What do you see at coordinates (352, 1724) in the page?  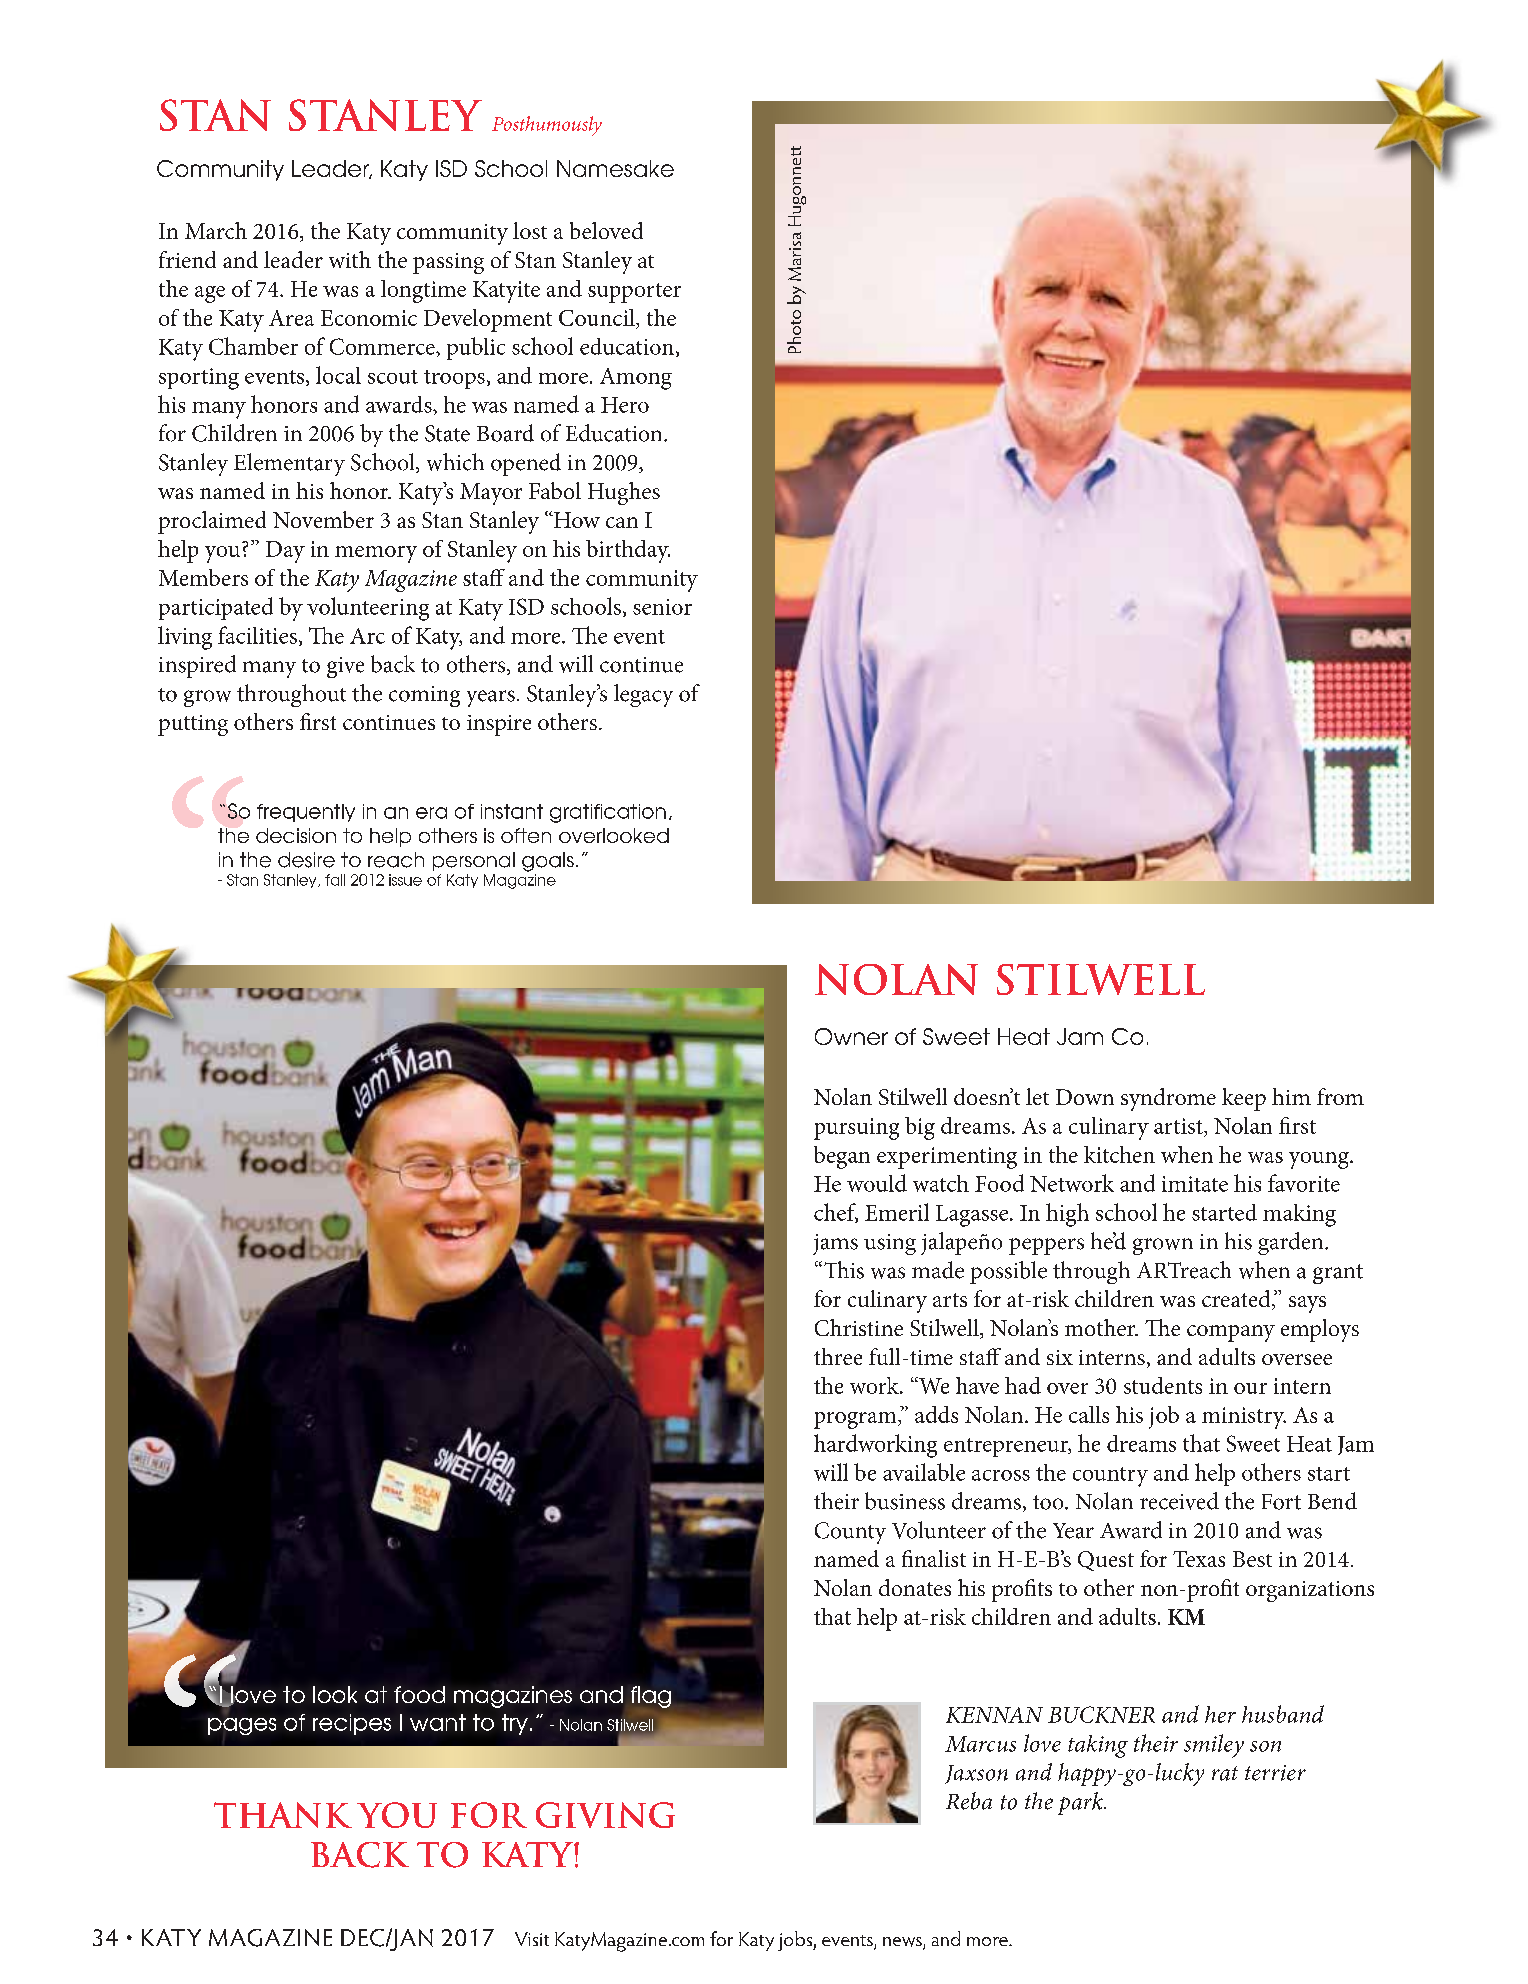 I see `recipes` at bounding box center [352, 1724].
